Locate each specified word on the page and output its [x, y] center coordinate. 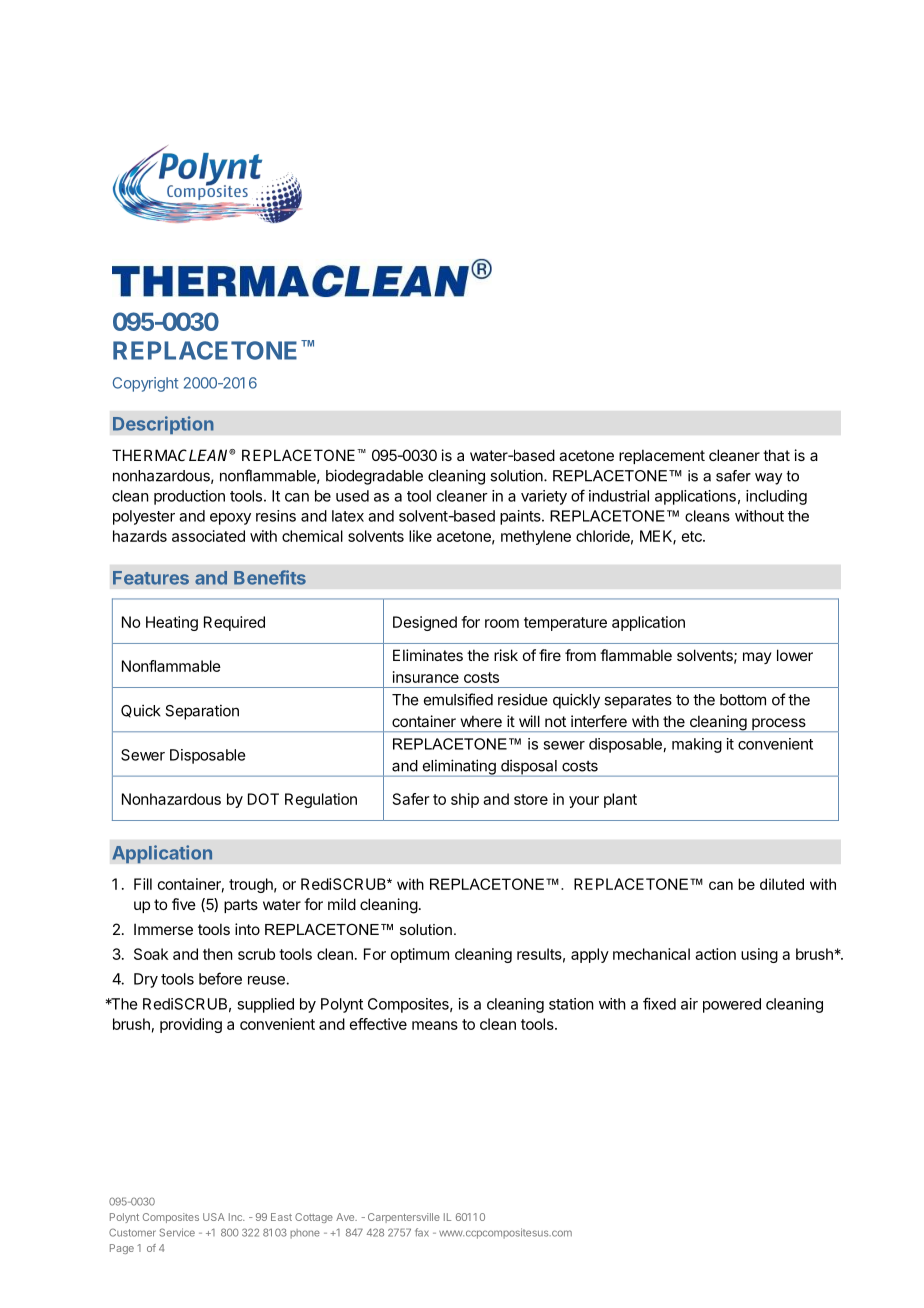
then [218, 954]
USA [214, 1217]
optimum [420, 955]
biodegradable [374, 477]
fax [422, 1232]
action [715, 954]
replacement [662, 456]
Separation [202, 712]
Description [163, 425]
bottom [743, 700]
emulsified [458, 699]
